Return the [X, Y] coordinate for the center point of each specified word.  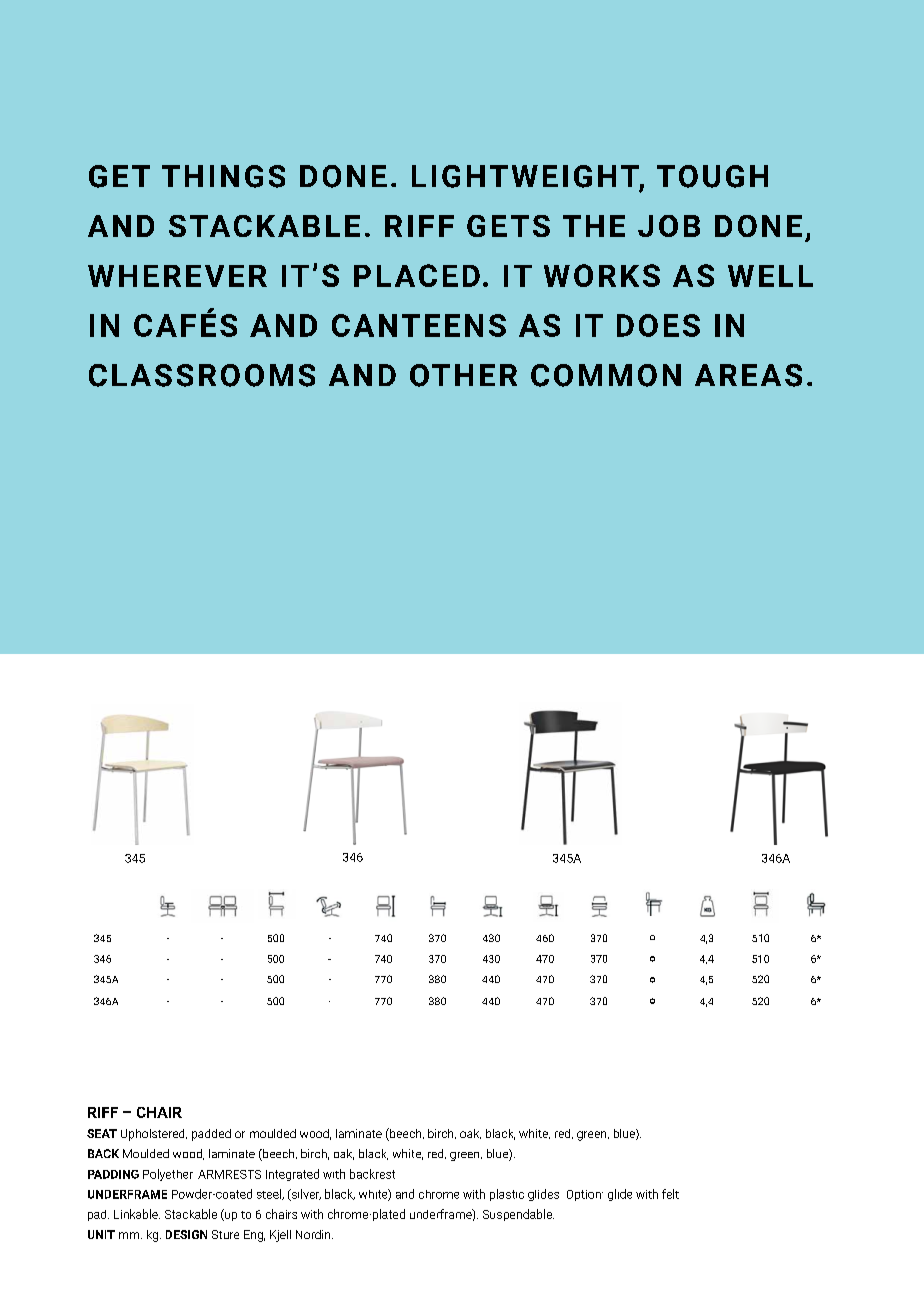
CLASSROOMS [202, 375]
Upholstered [154, 1135]
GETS [508, 226]
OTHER [463, 375]
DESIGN [186, 1234]
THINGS [223, 176]
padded [211, 1135]
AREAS [748, 375]
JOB [669, 226]
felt [670, 1194]
